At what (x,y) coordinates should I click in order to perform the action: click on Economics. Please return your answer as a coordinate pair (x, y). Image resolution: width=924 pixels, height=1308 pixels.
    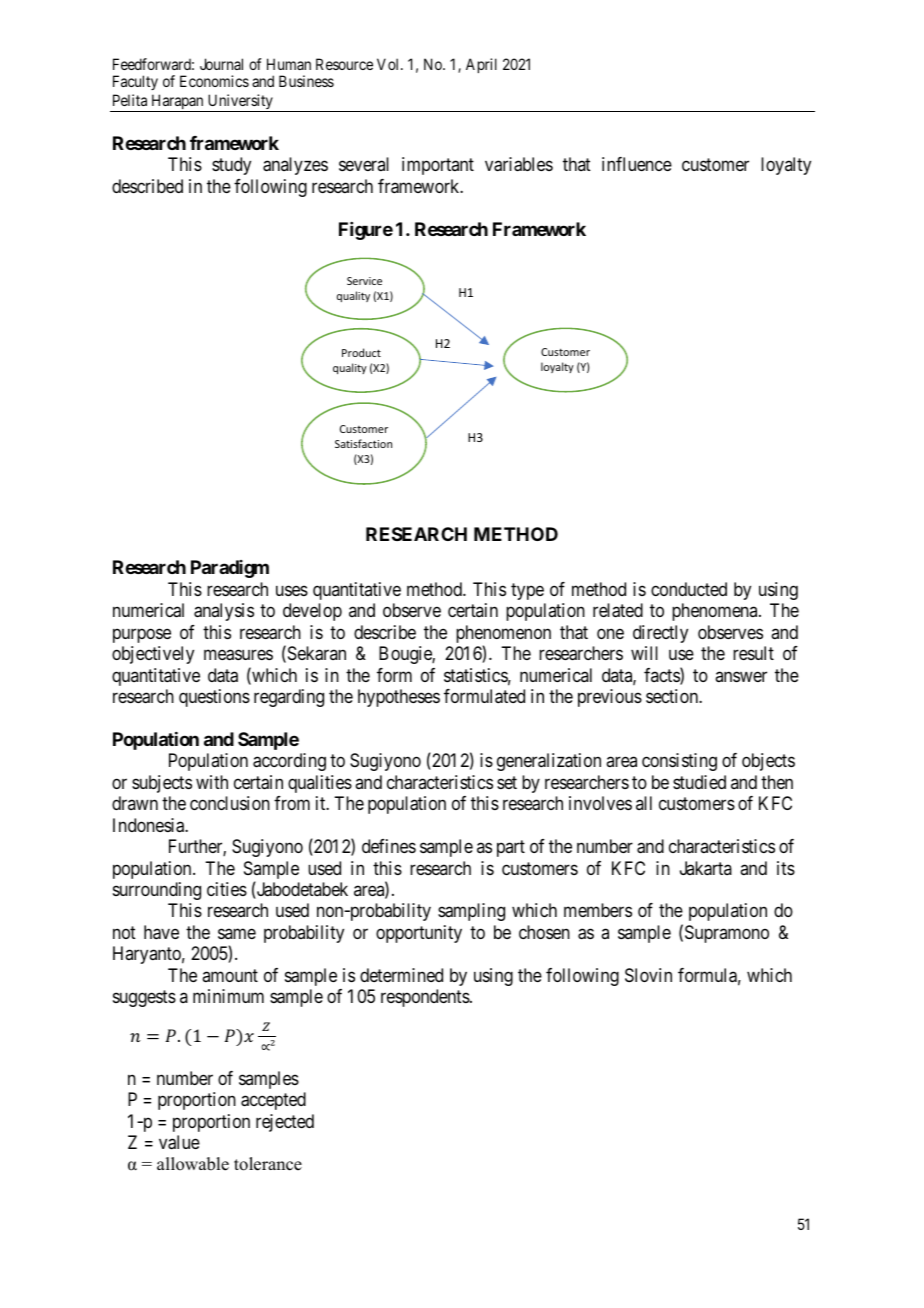
    Looking at the image, I should click on (214, 81).
